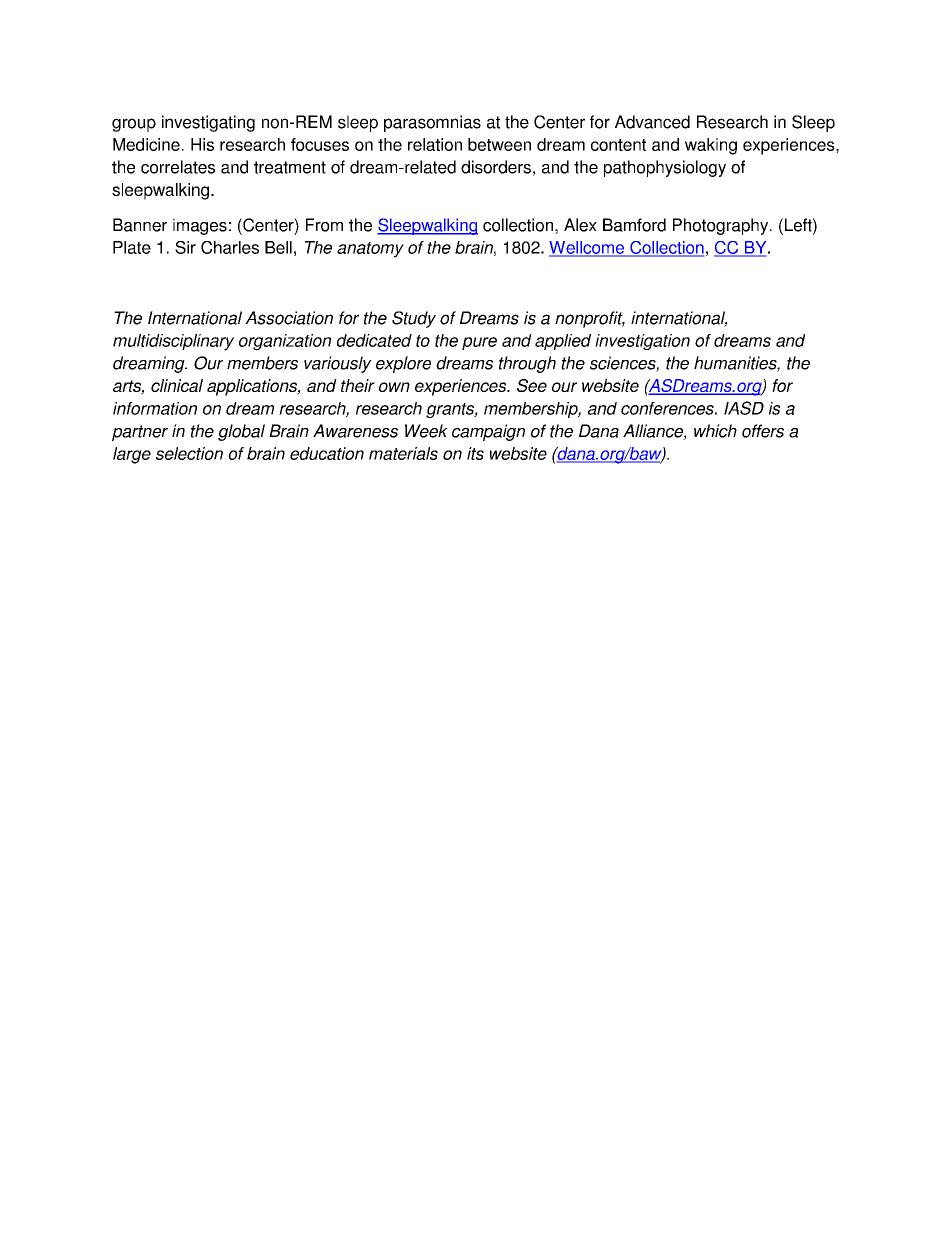 The height and width of the screenshot is (1233, 952). Describe the element at coordinates (189, 453) in the screenshot. I see `selection` at that location.
